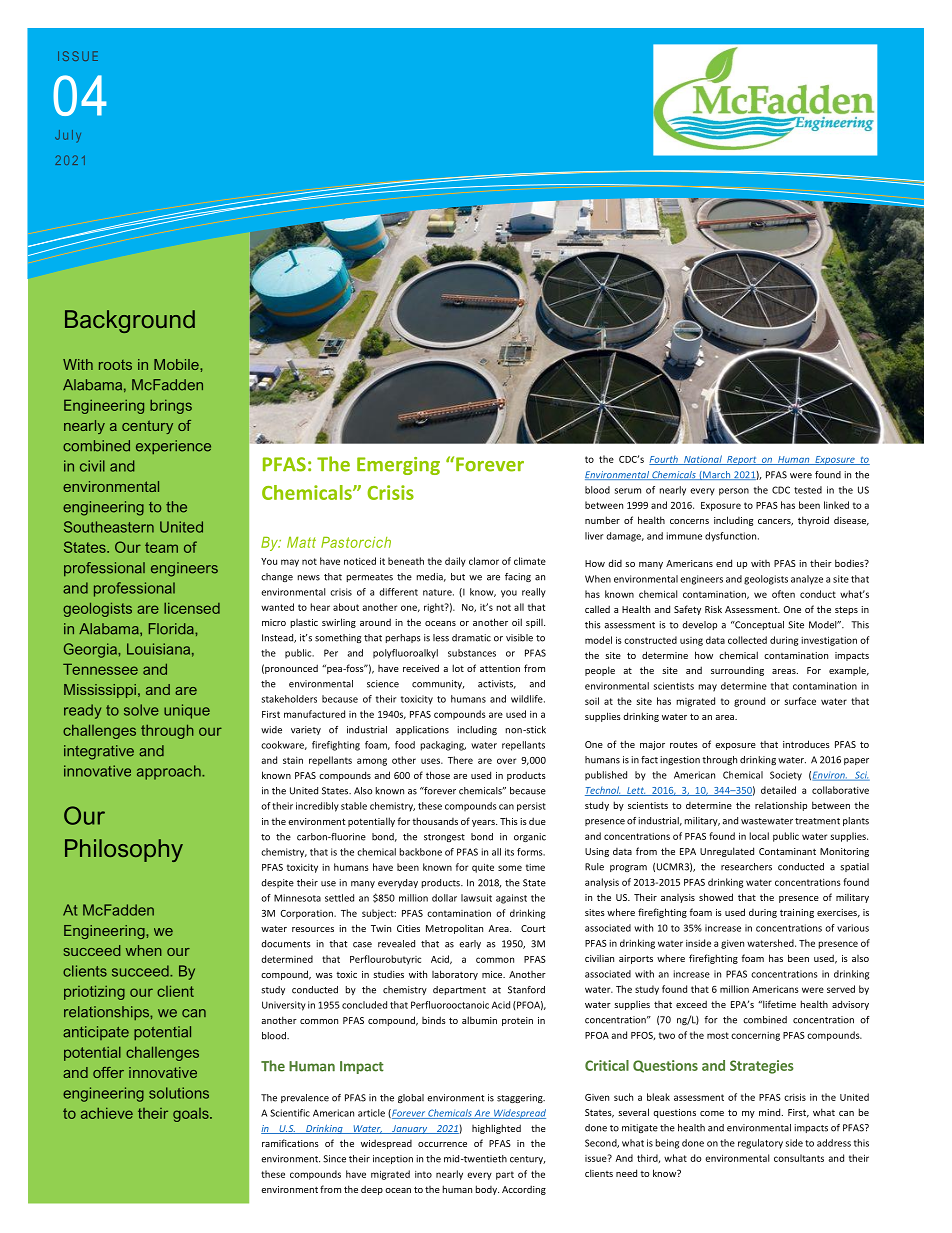 Image resolution: width=952 pixels, height=1233 pixels. What do you see at coordinates (171, 407) in the image?
I see `brings` at bounding box center [171, 407].
